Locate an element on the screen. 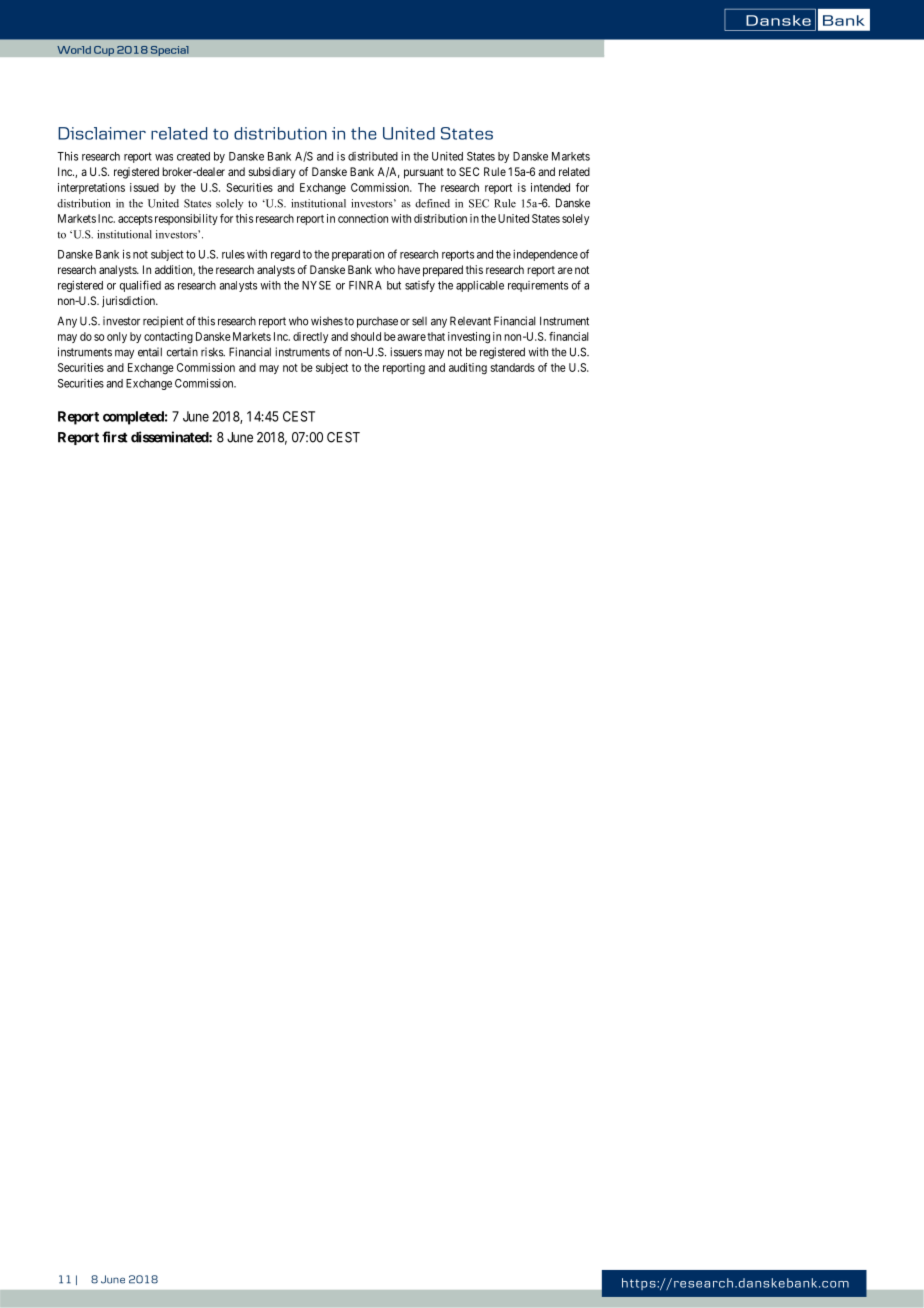  distributed is located at coordinates (373, 156).
